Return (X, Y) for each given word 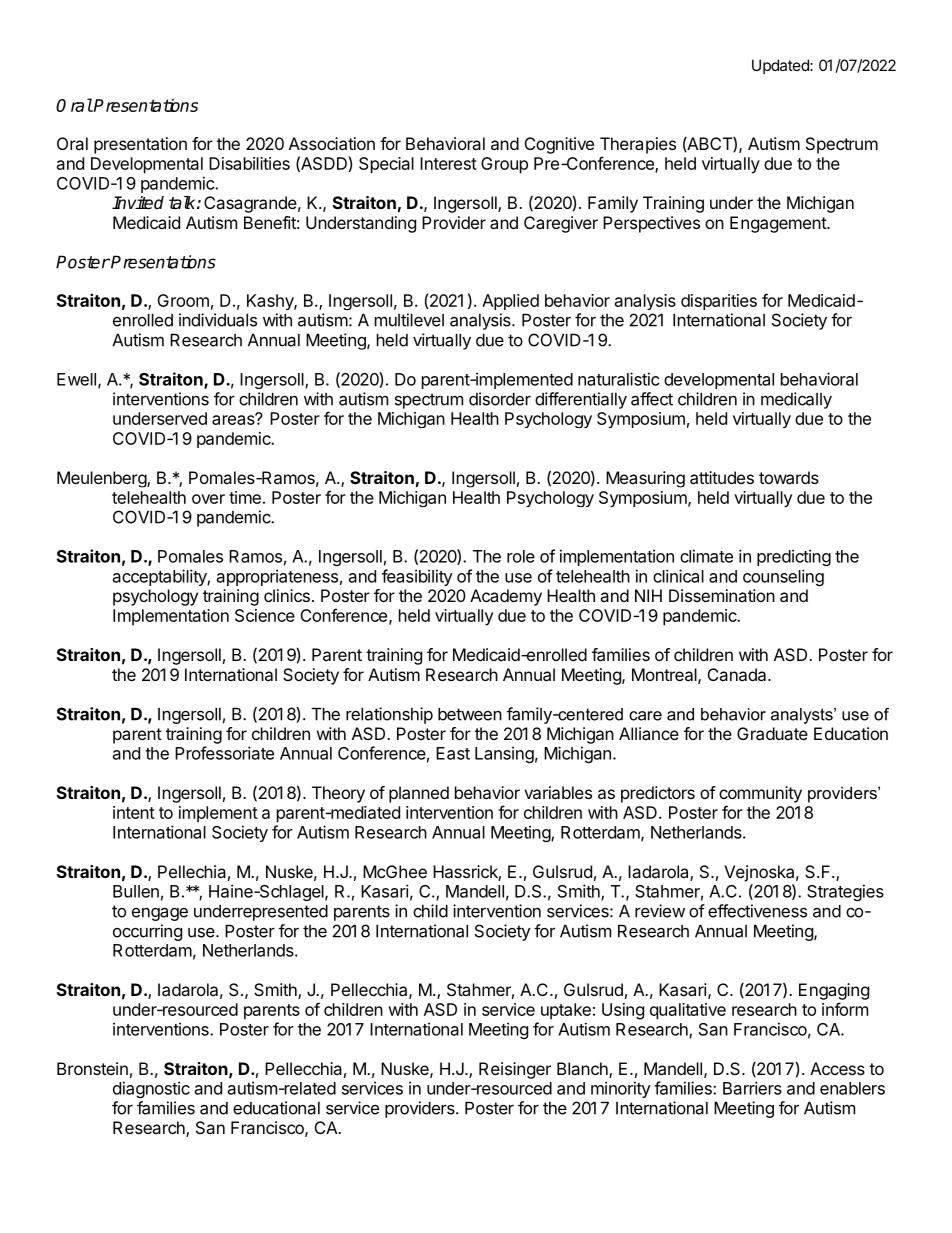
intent (134, 812)
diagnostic (151, 1089)
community (760, 794)
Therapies (638, 145)
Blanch (583, 1070)
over (208, 499)
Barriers (752, 1088)
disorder (500, 399)
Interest (448, 163)
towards (789, 477)
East (453, 753)
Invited (138, 203)
